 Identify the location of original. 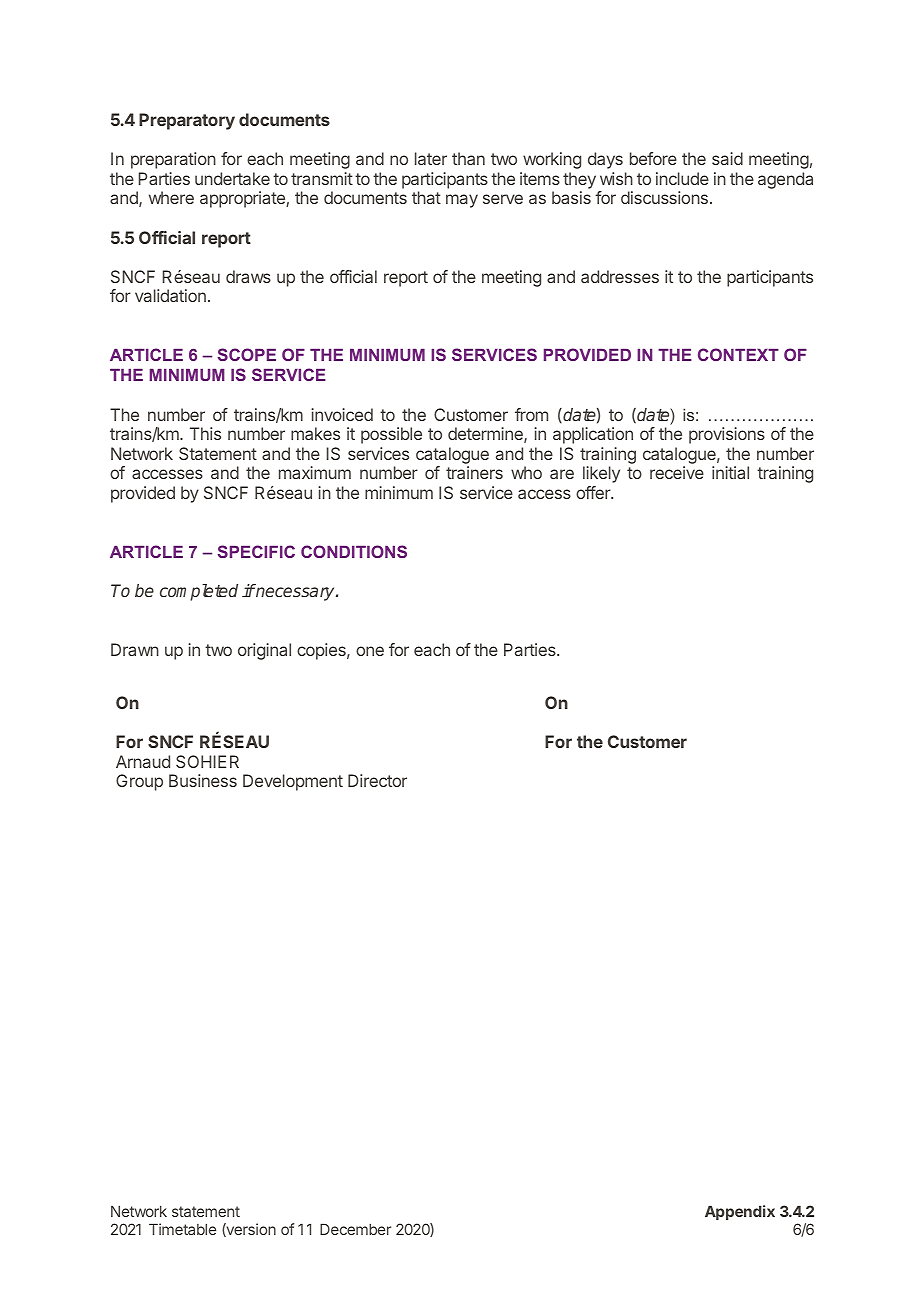
(264, 651).
